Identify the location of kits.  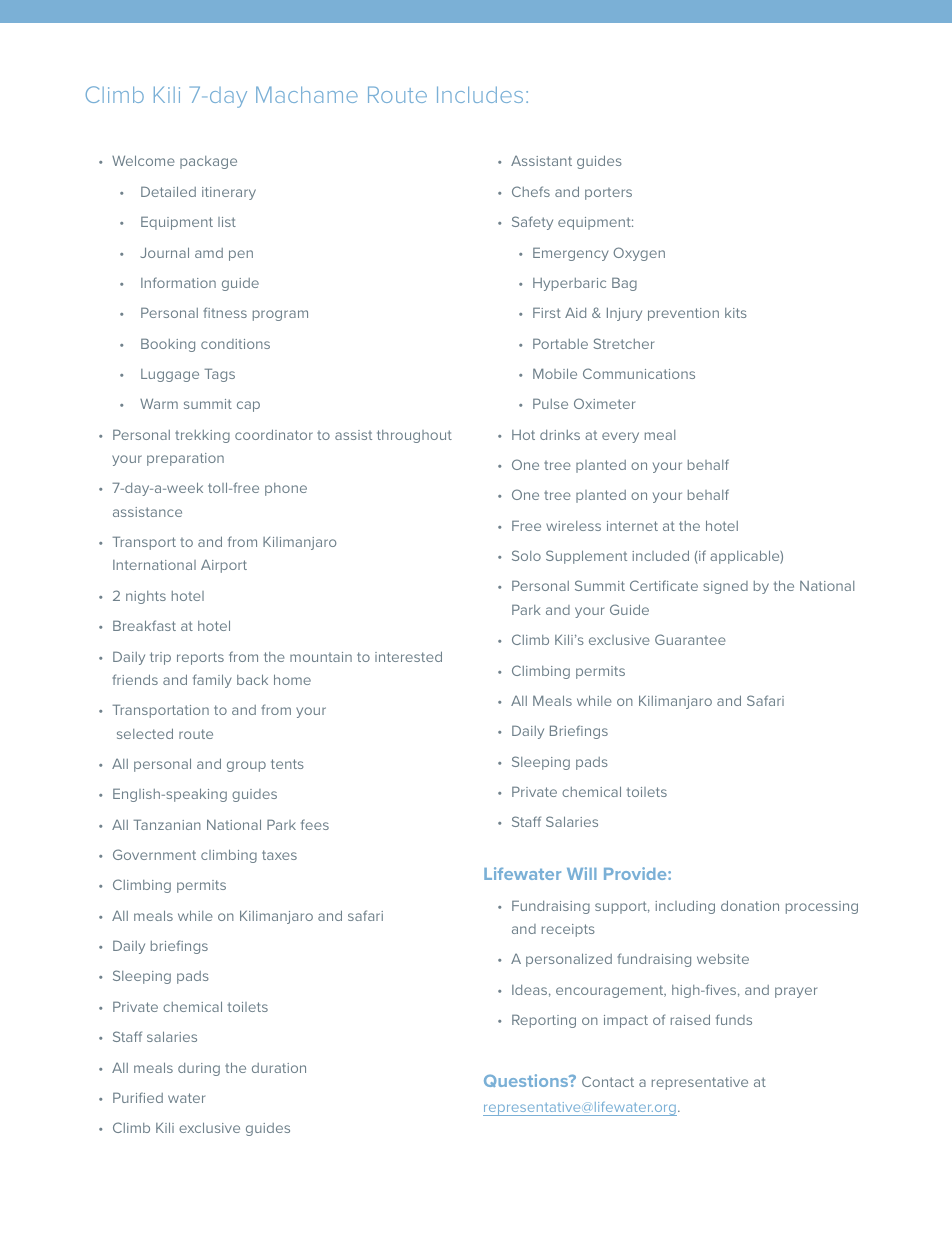
(736, 313).
